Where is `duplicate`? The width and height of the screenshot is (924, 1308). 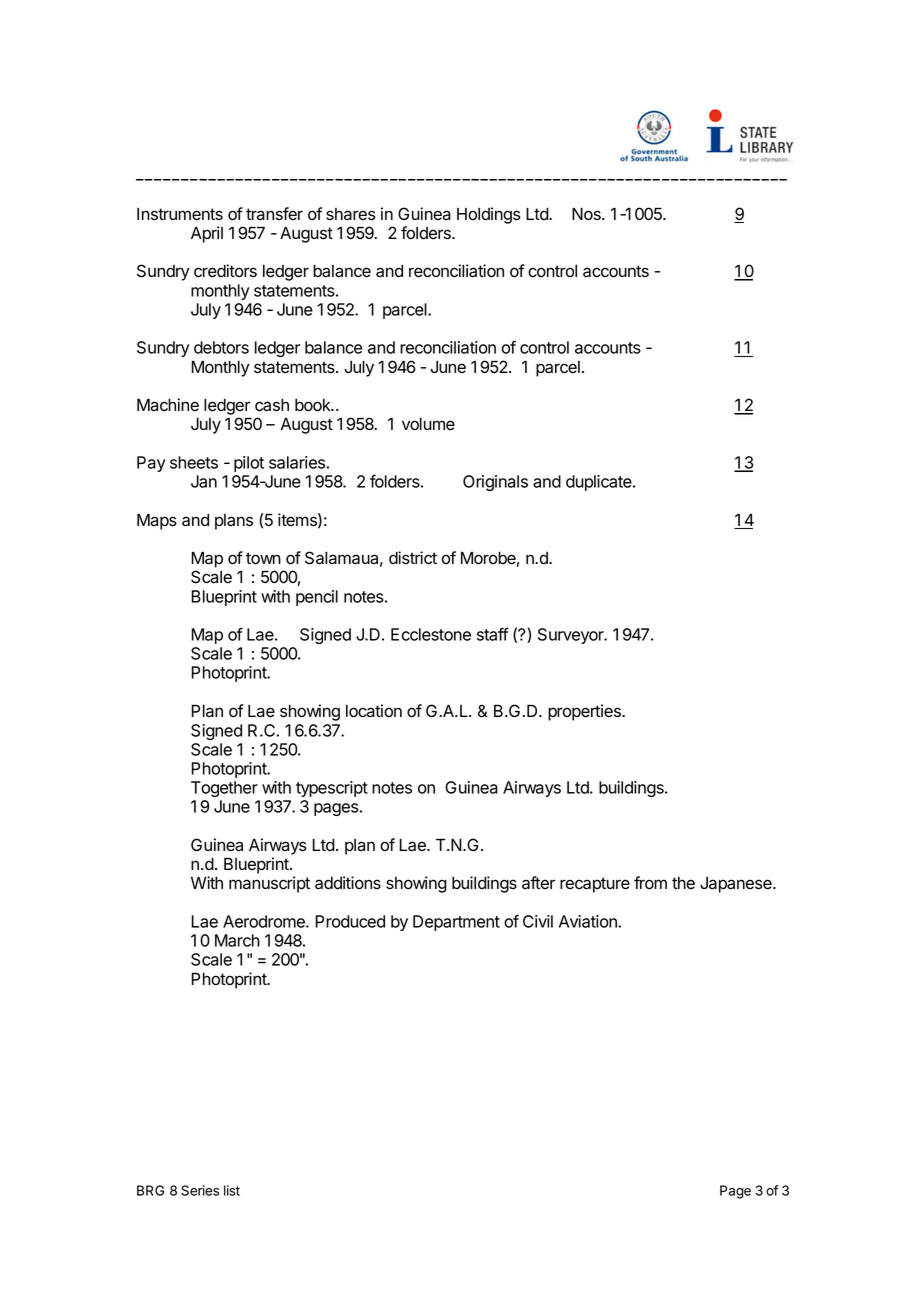
duplicate is located at coordinates (600, 483).
